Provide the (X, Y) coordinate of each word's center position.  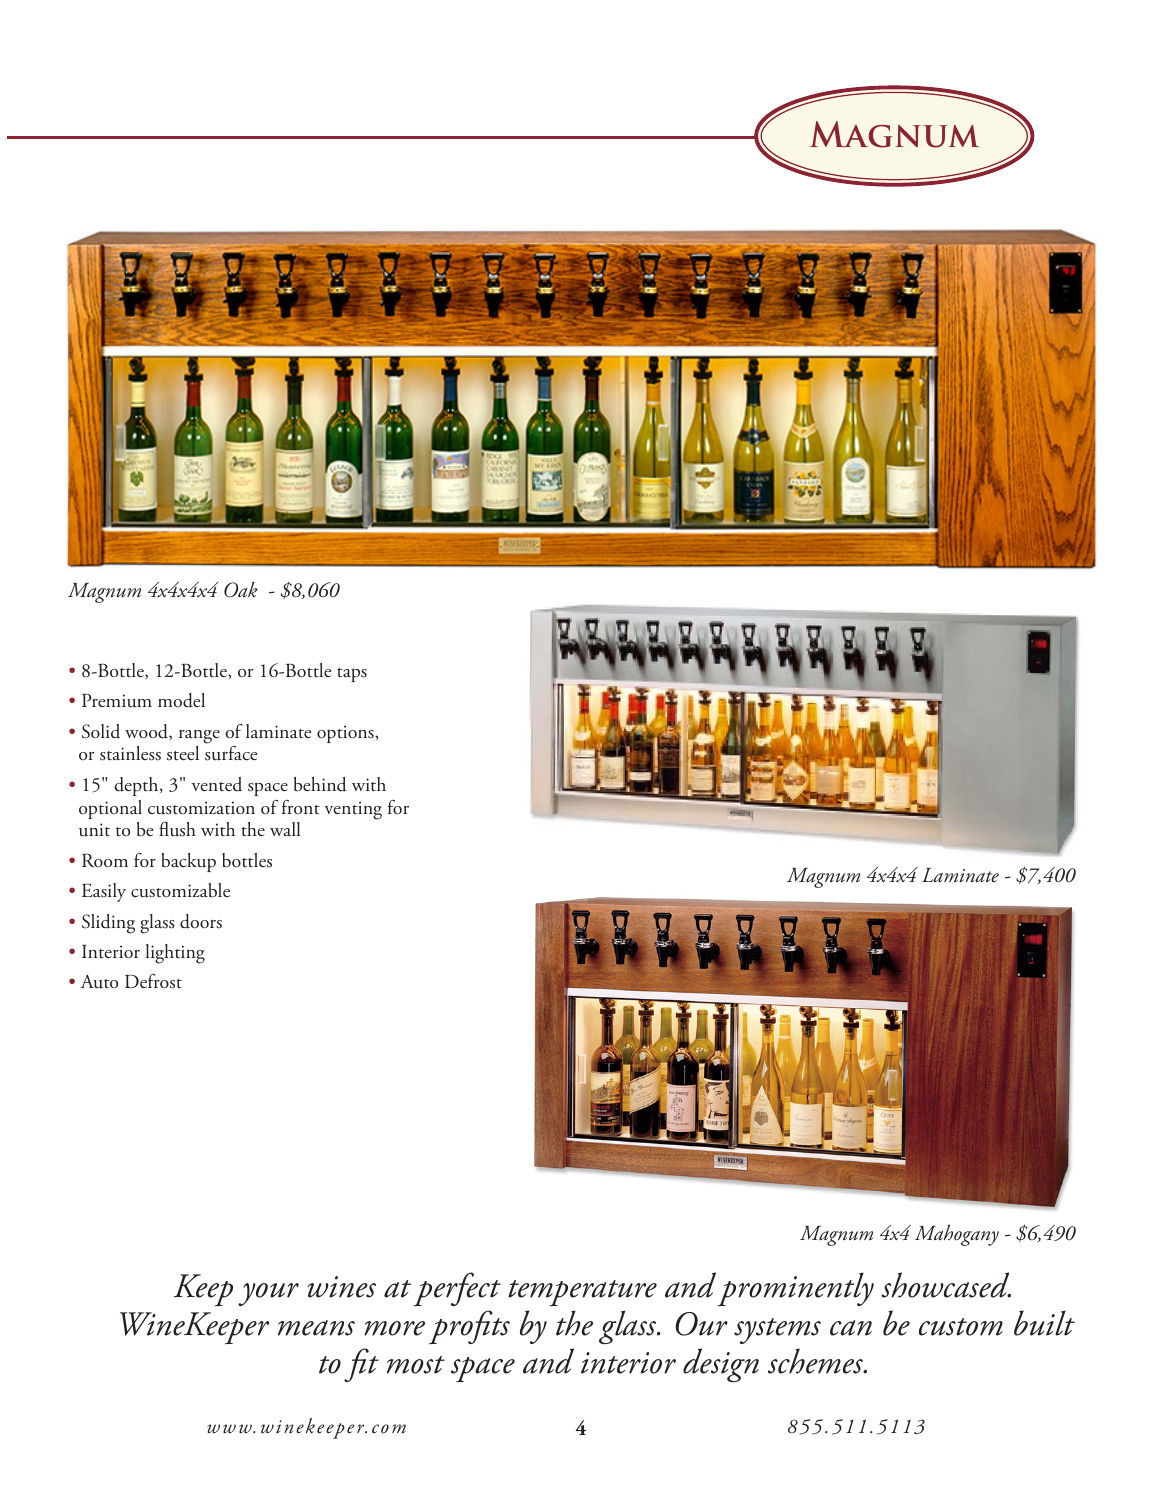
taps (352, 675)
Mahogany (957, 1235)
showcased (946, 1285)
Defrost (153, 981)
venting (353, 810)
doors (201, 921)
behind (320, 784)
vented (216, 784)
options (346, 734)
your (268, 1294)
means (316, 1328)
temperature (582, 1293)
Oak (241, 590)
